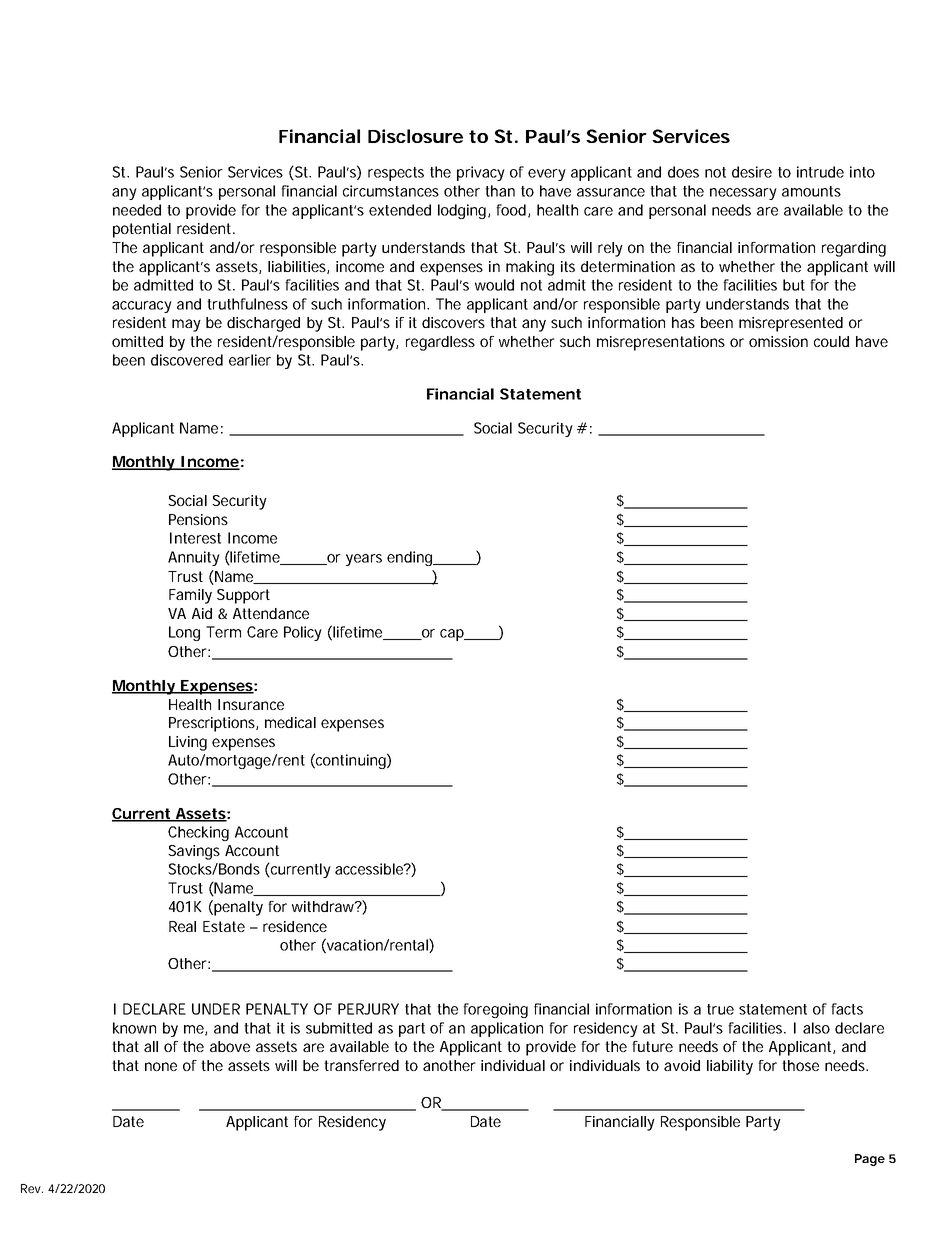 This page has width=952, height=1233. I want to click on Pensions, so click(198, 519).
